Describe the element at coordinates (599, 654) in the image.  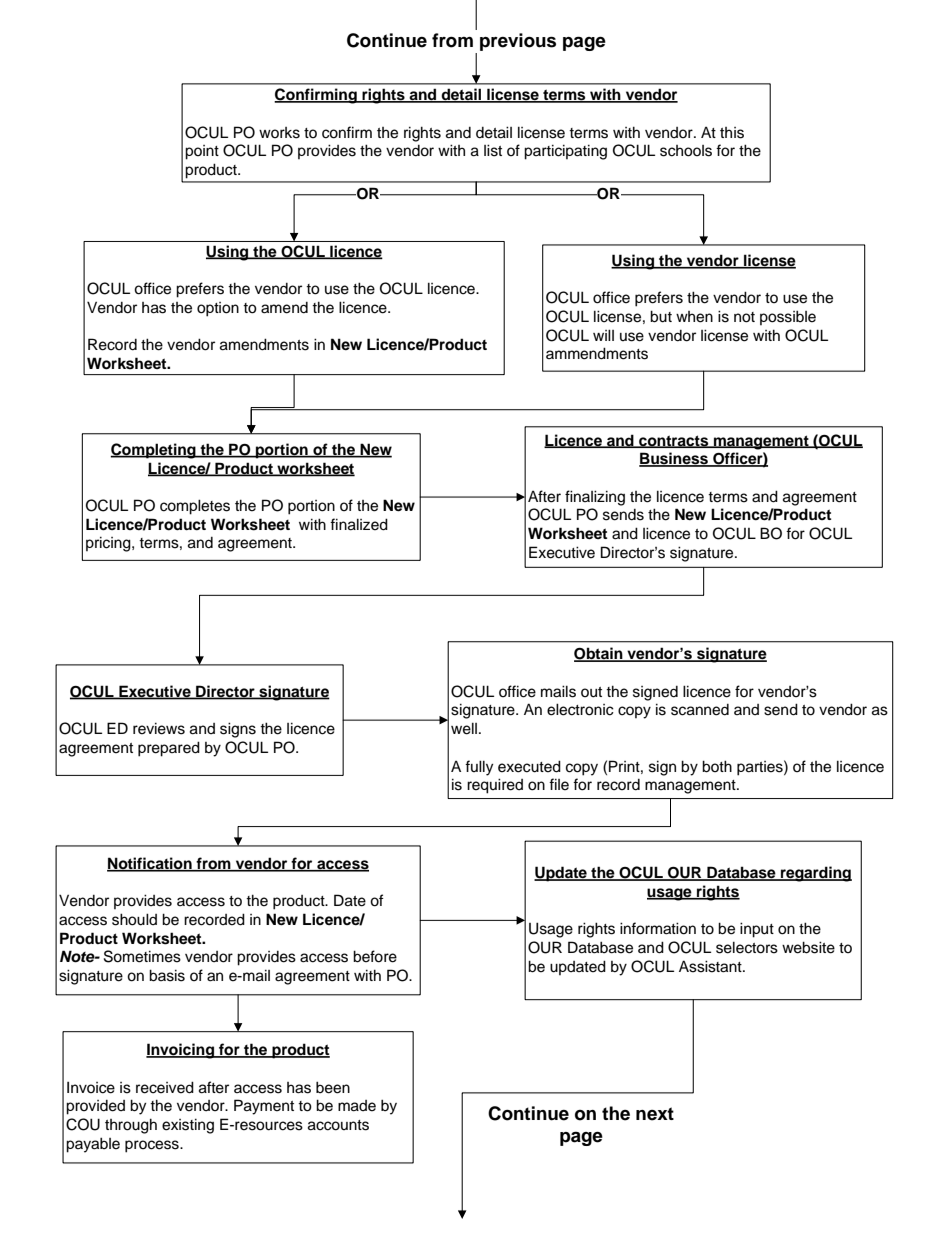
I see `Obtain` at that location.
